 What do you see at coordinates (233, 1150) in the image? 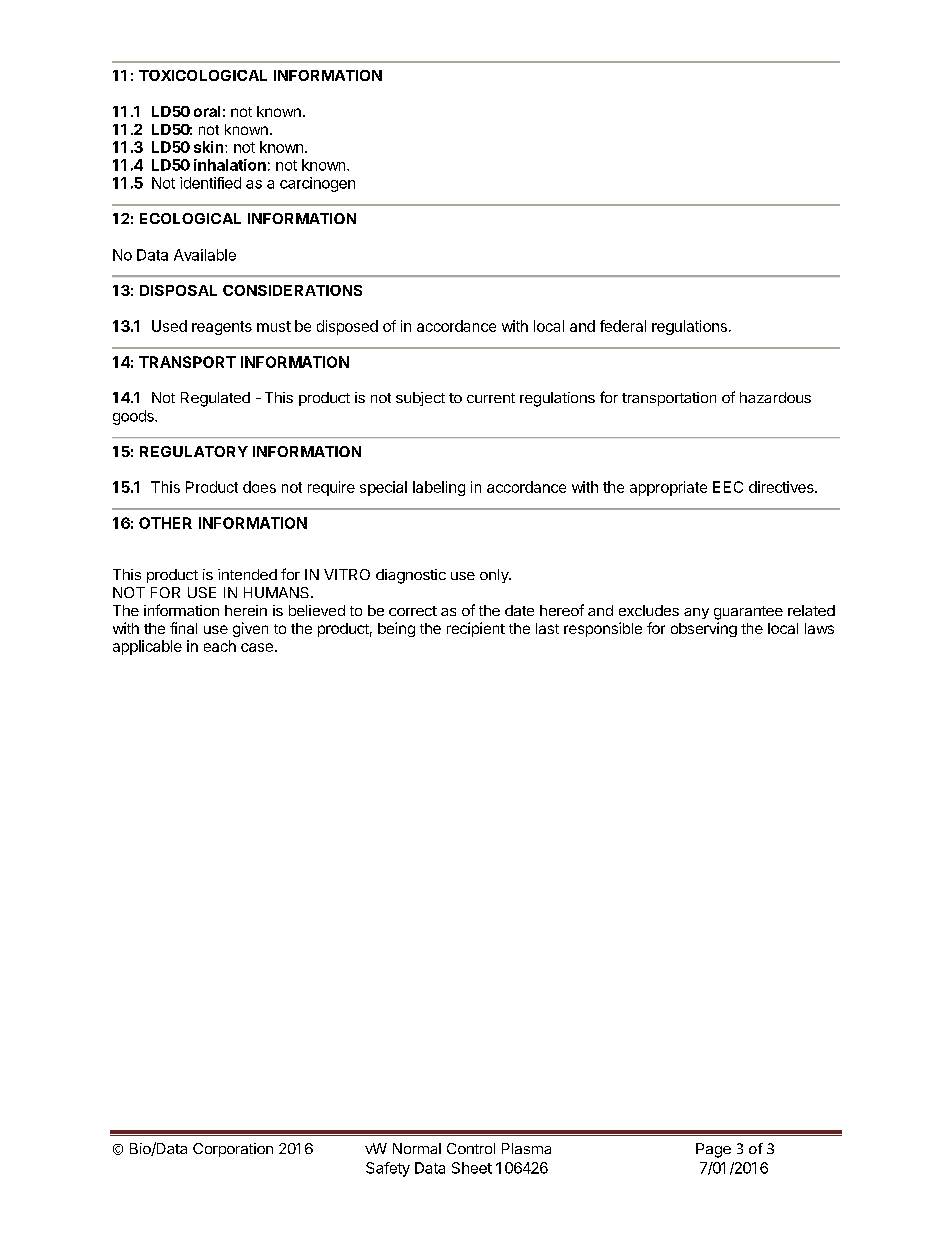
I see `Corporation` at bounding box center [233, 1150].
